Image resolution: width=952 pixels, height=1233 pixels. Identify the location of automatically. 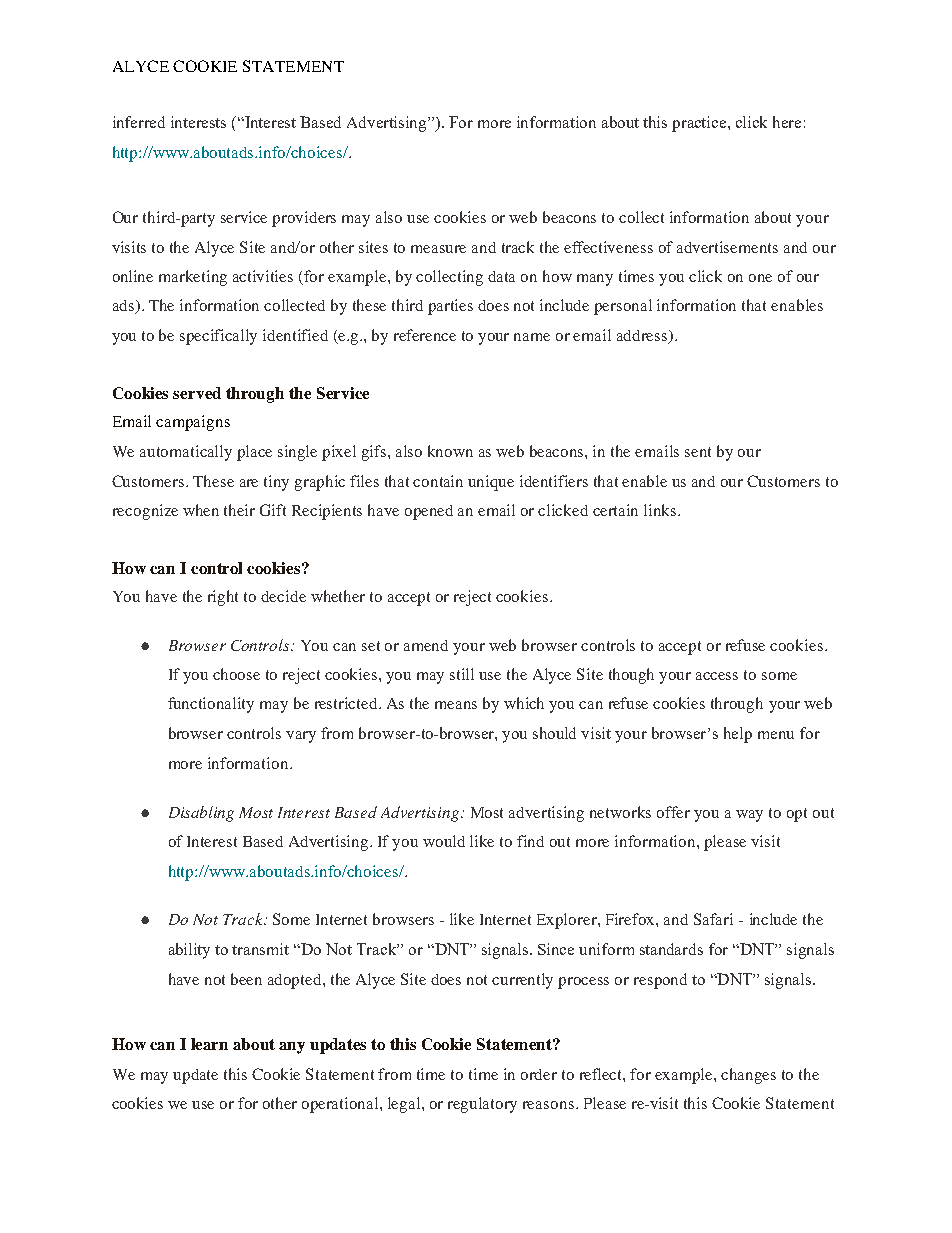
(186, 453).
